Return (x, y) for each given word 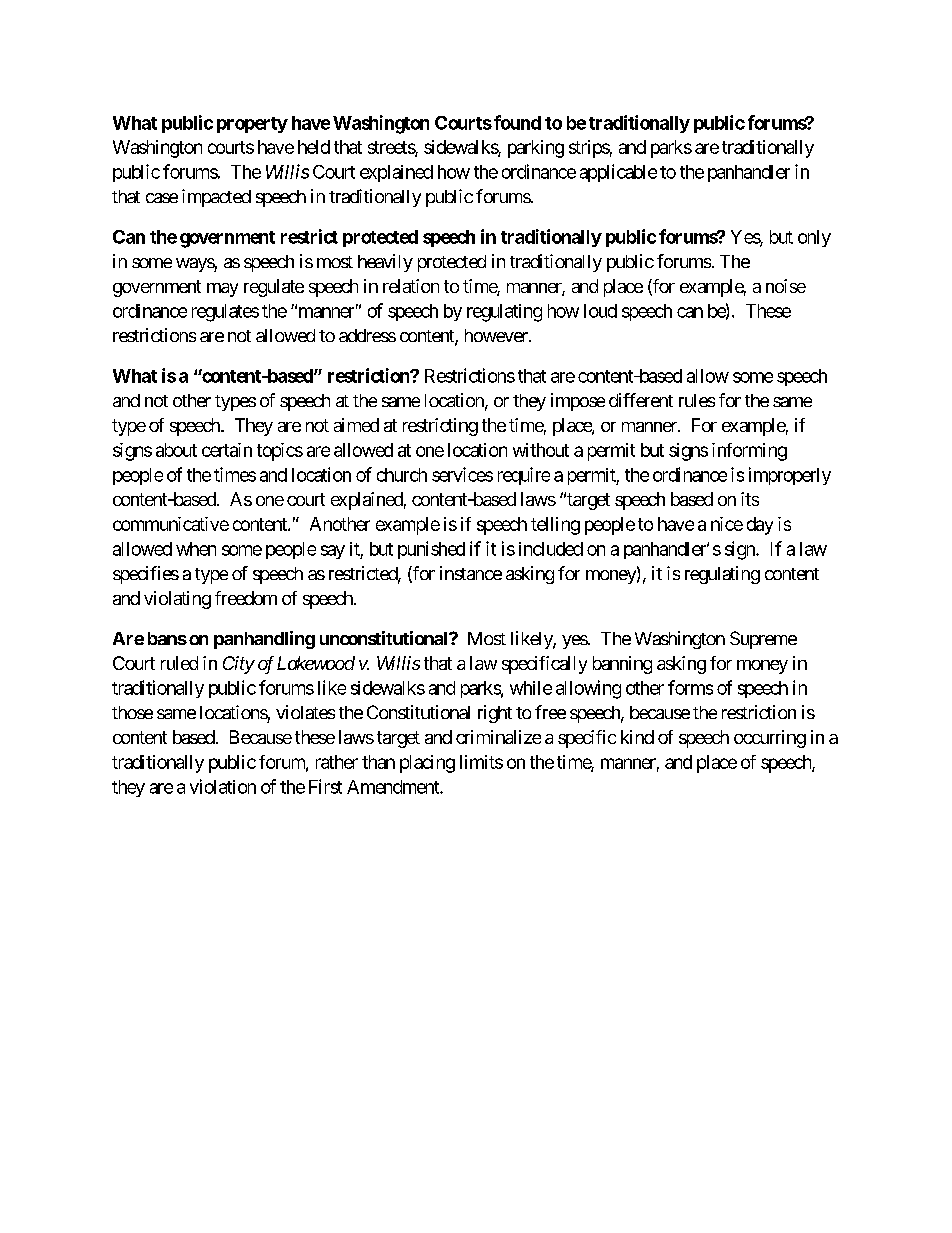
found (517, 122)
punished (431, 550)
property (252, 125)
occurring (770, 739)
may (222, 290)
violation (223, 786)
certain (227, 450)
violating (177, 600)
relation (411, 286)
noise (786, 286)
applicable (618, 173)
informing (749, 452)
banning (622, 665)
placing (427, 764)
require (524, 476)
